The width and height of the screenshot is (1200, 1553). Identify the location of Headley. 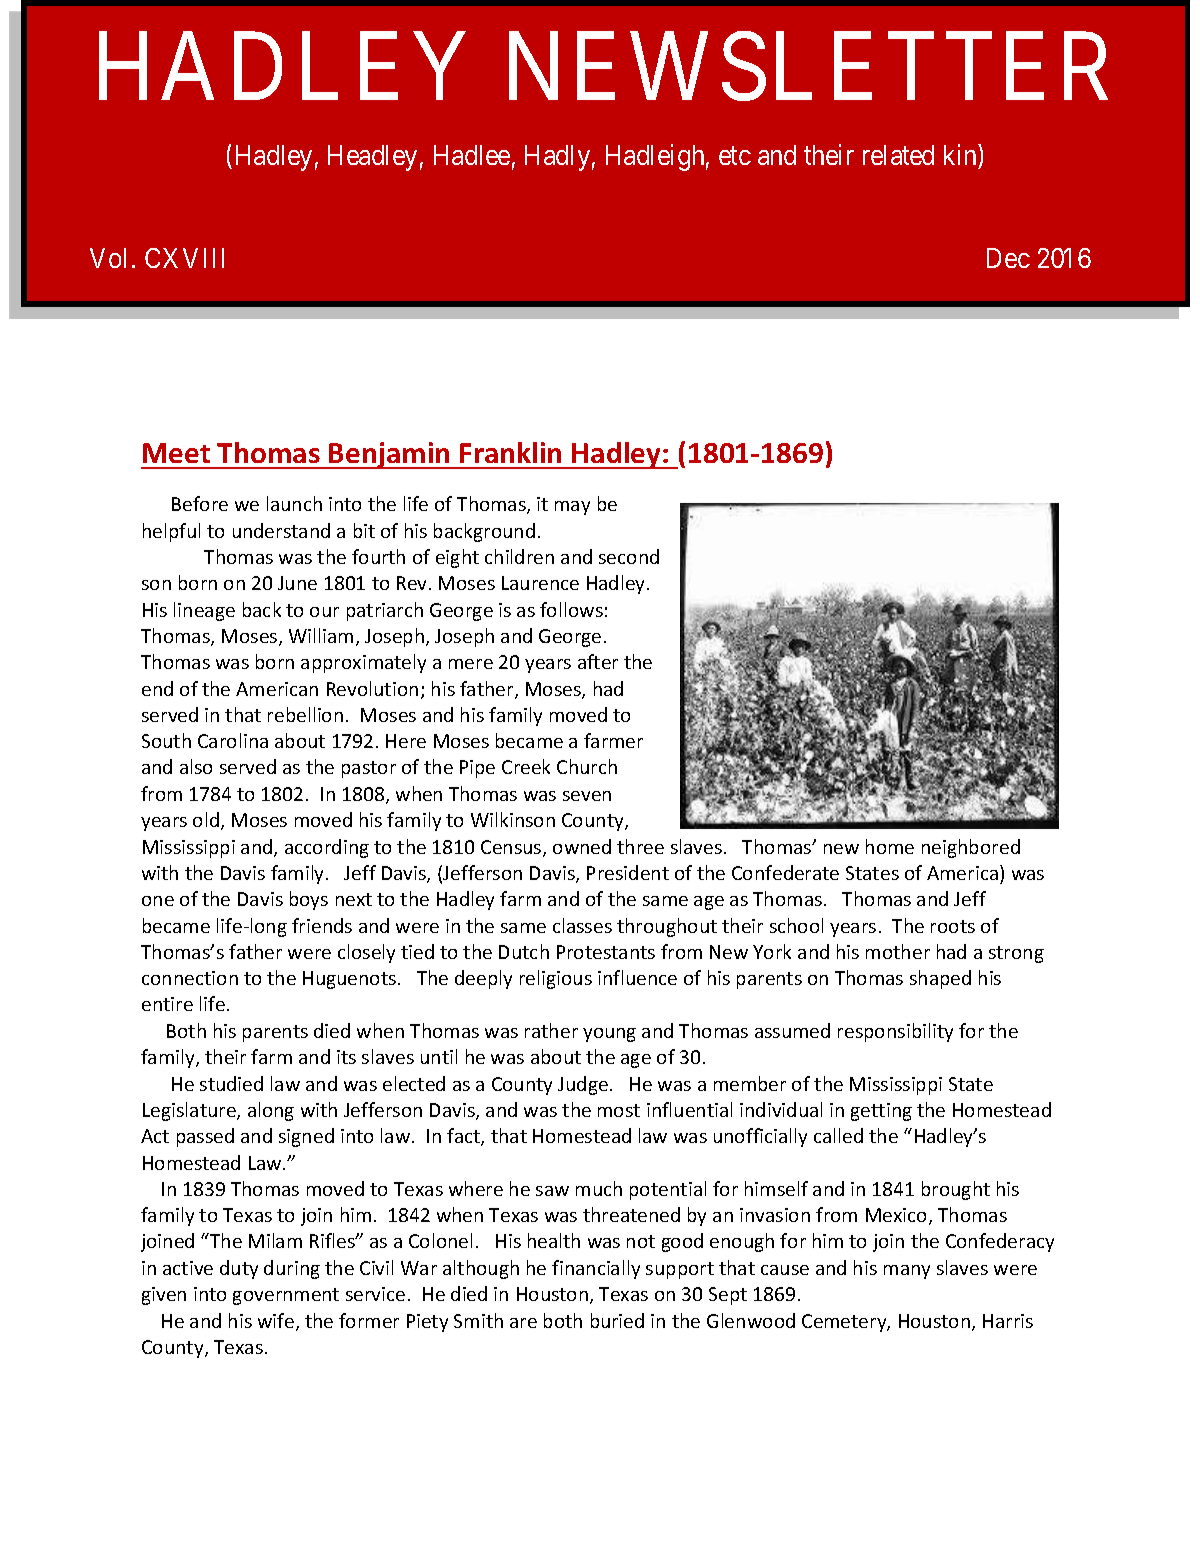
(372, 158).
